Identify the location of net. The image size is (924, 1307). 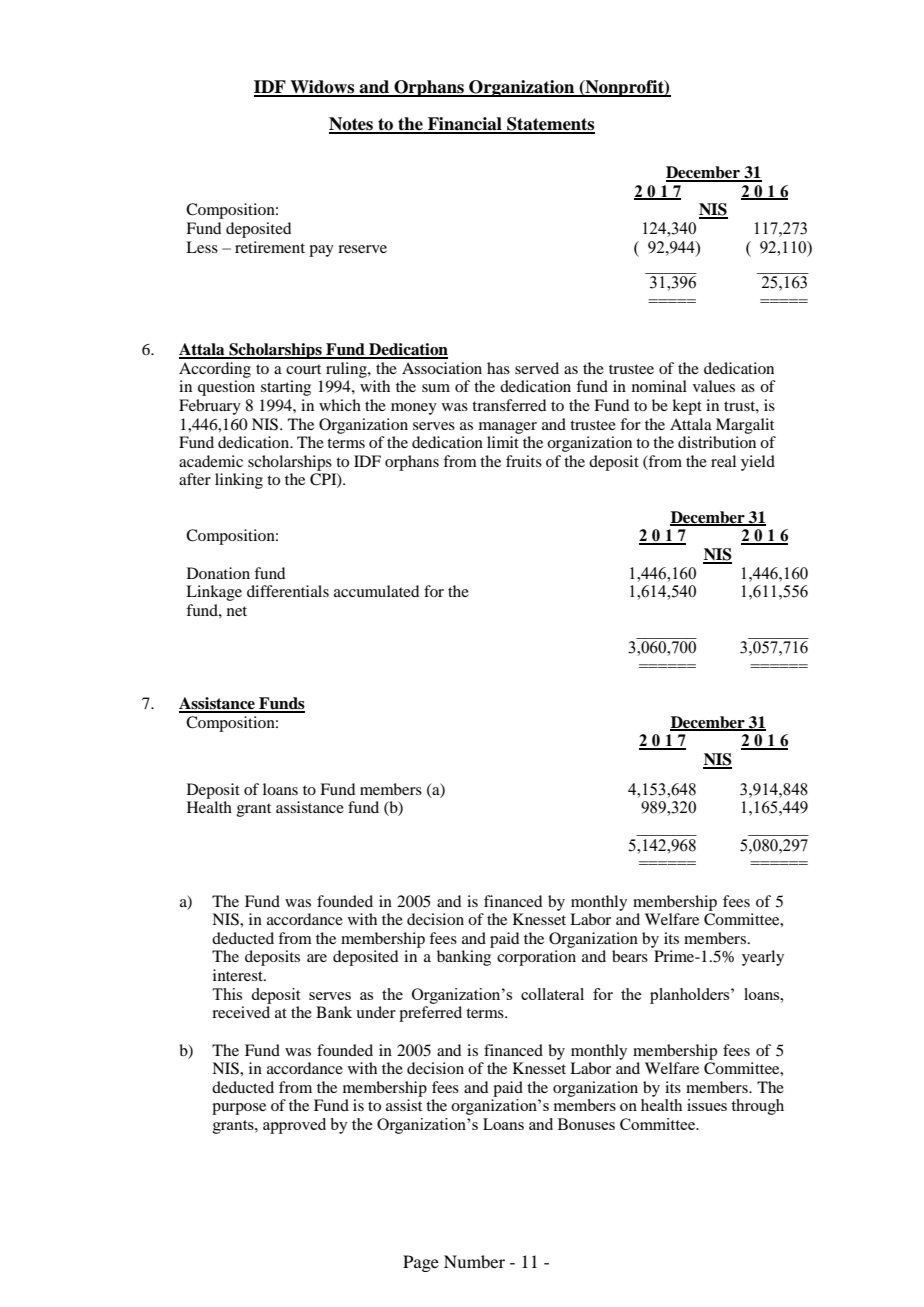
(237, 611).
